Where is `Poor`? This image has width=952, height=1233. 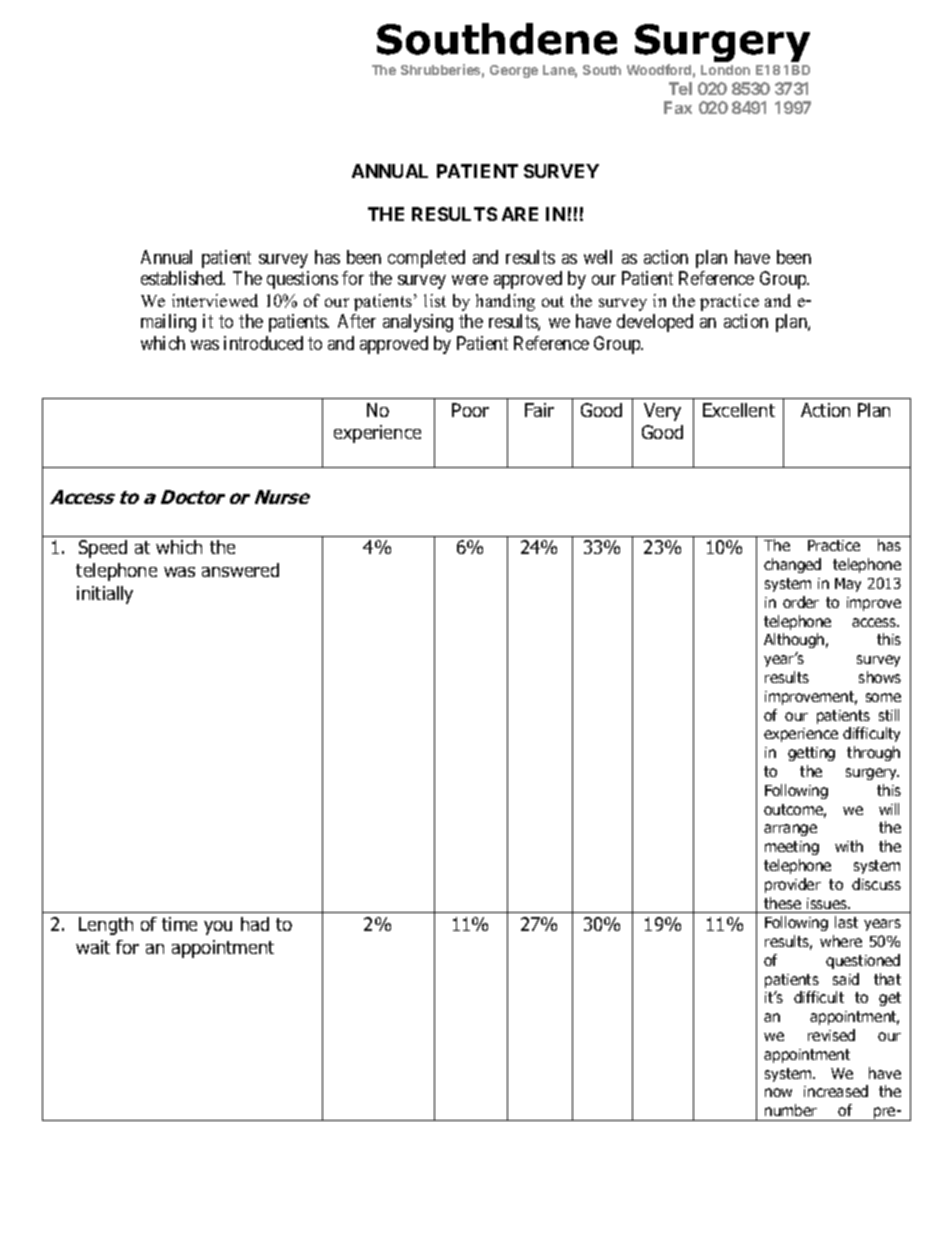
Poor is located at coordinates (470, 410).
